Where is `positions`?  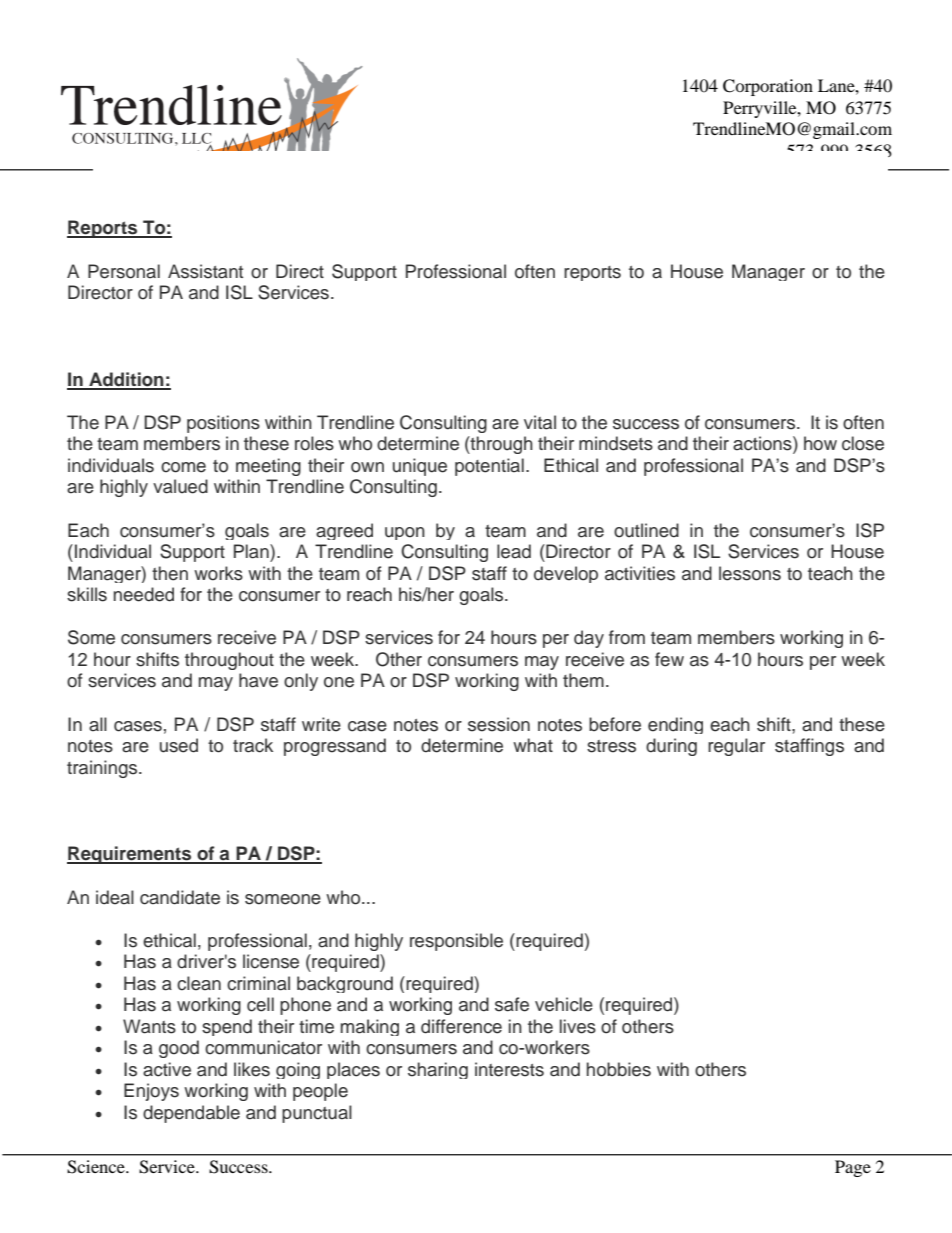 positions is located at coordinates (223, 424).
